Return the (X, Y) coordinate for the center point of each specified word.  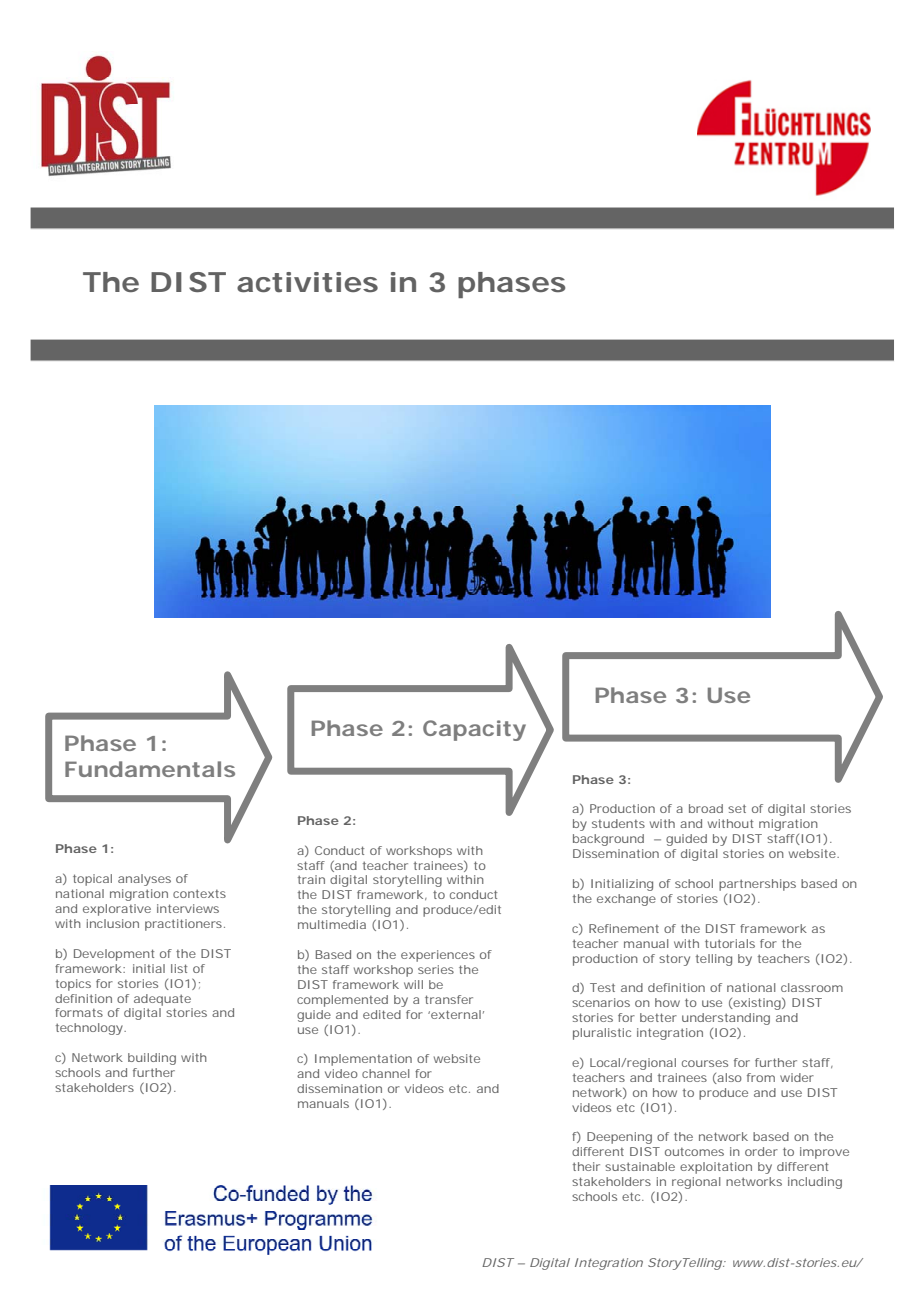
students (618, 823)
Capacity (474, 730)
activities (307, 282)
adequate (162, 1000)
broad (706, 808)
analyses (144, 880)
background (608, 840)
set (737, 808)
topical (92, 880)
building (152, 1059)
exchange (626, 900)
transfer (449, 999)
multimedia (332, 924)
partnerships (757, 885)
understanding (726, 1020)
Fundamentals (150, 769)
